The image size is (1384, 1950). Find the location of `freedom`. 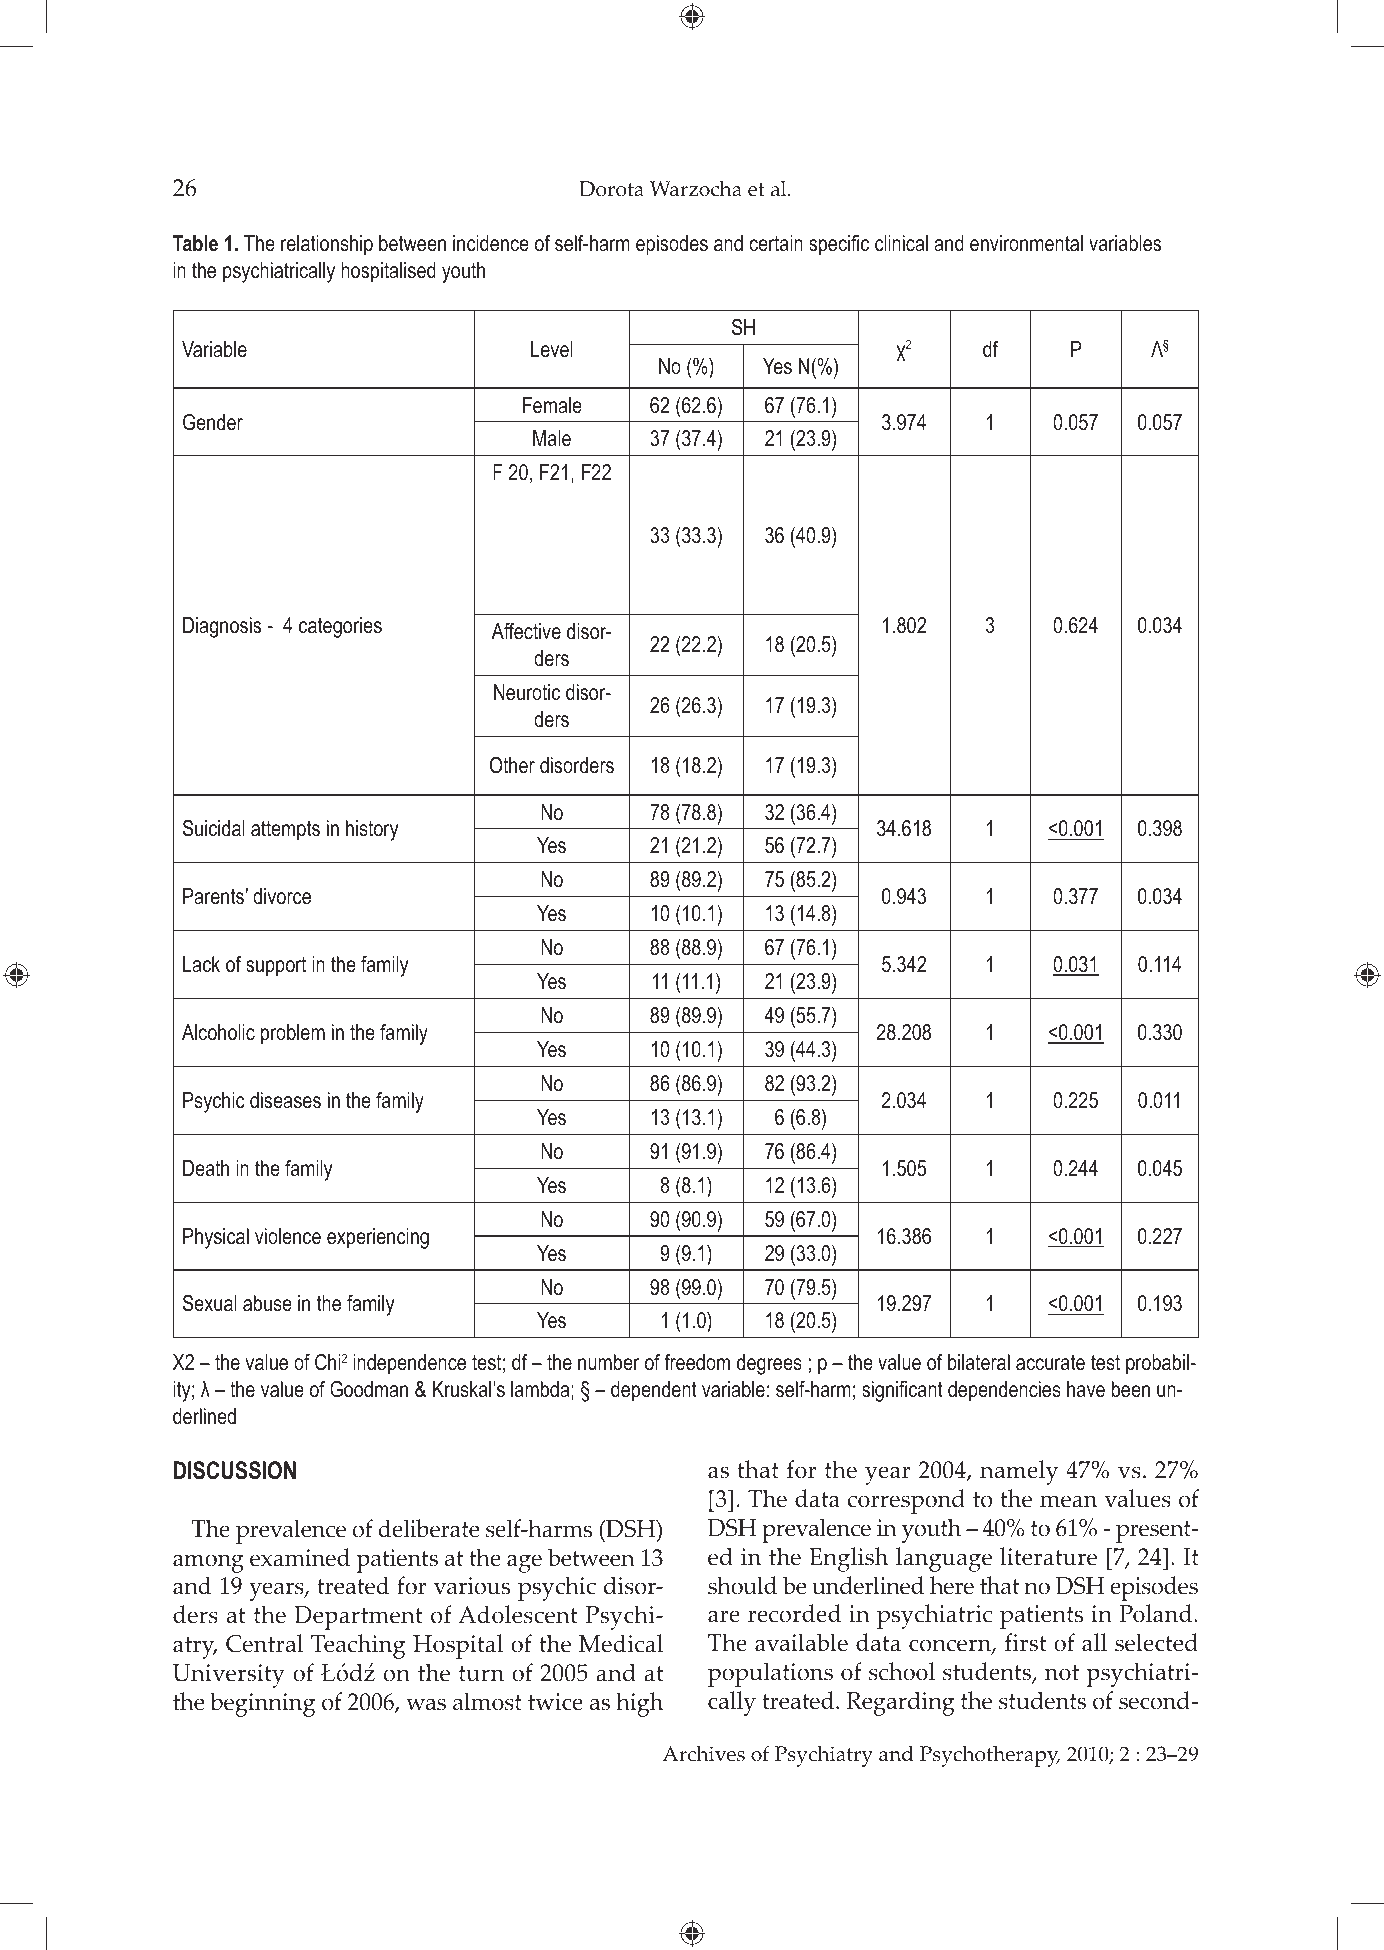

freedom is located at coordinates (697, 1362).
